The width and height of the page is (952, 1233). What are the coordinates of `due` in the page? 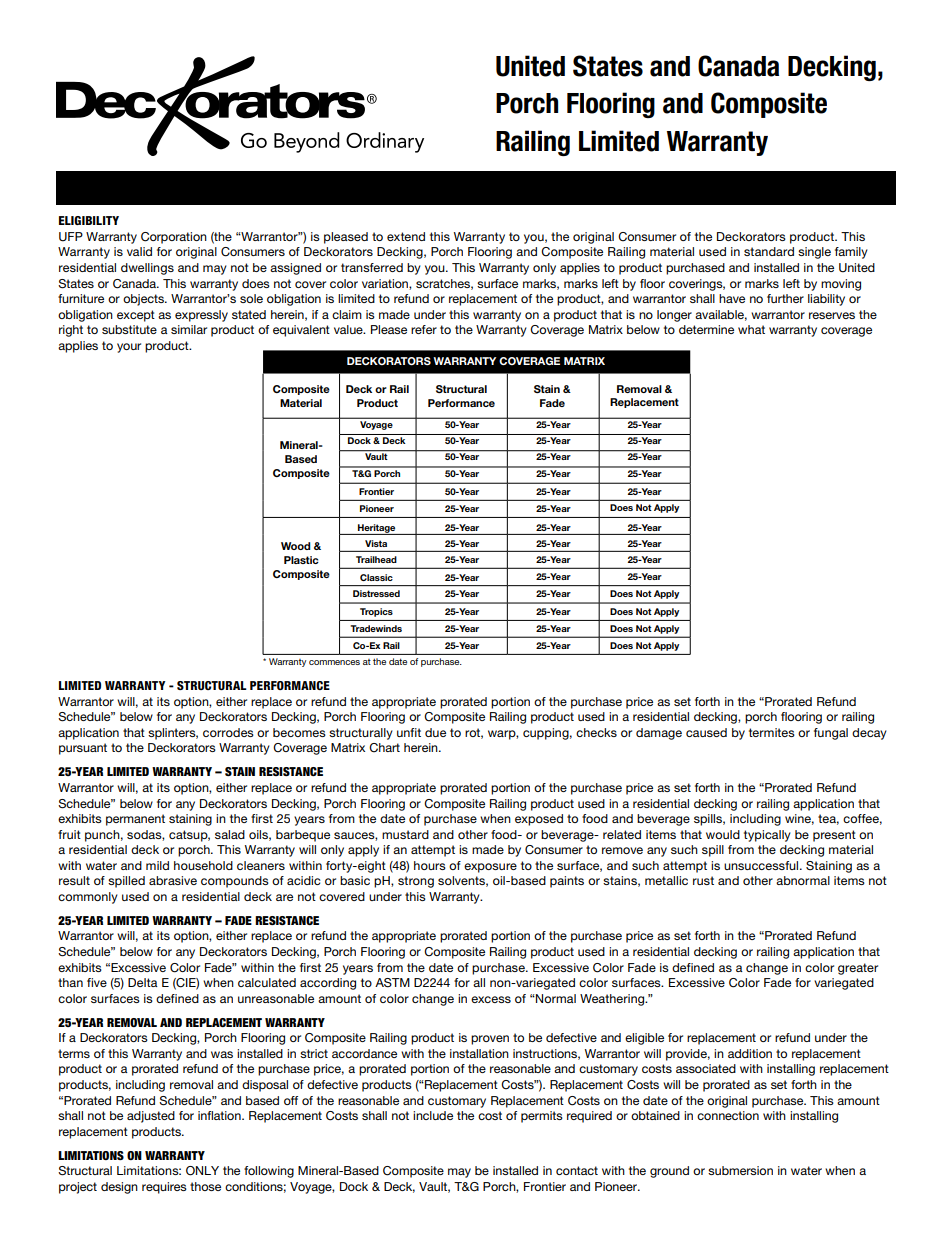 It's located at (435, 732).
